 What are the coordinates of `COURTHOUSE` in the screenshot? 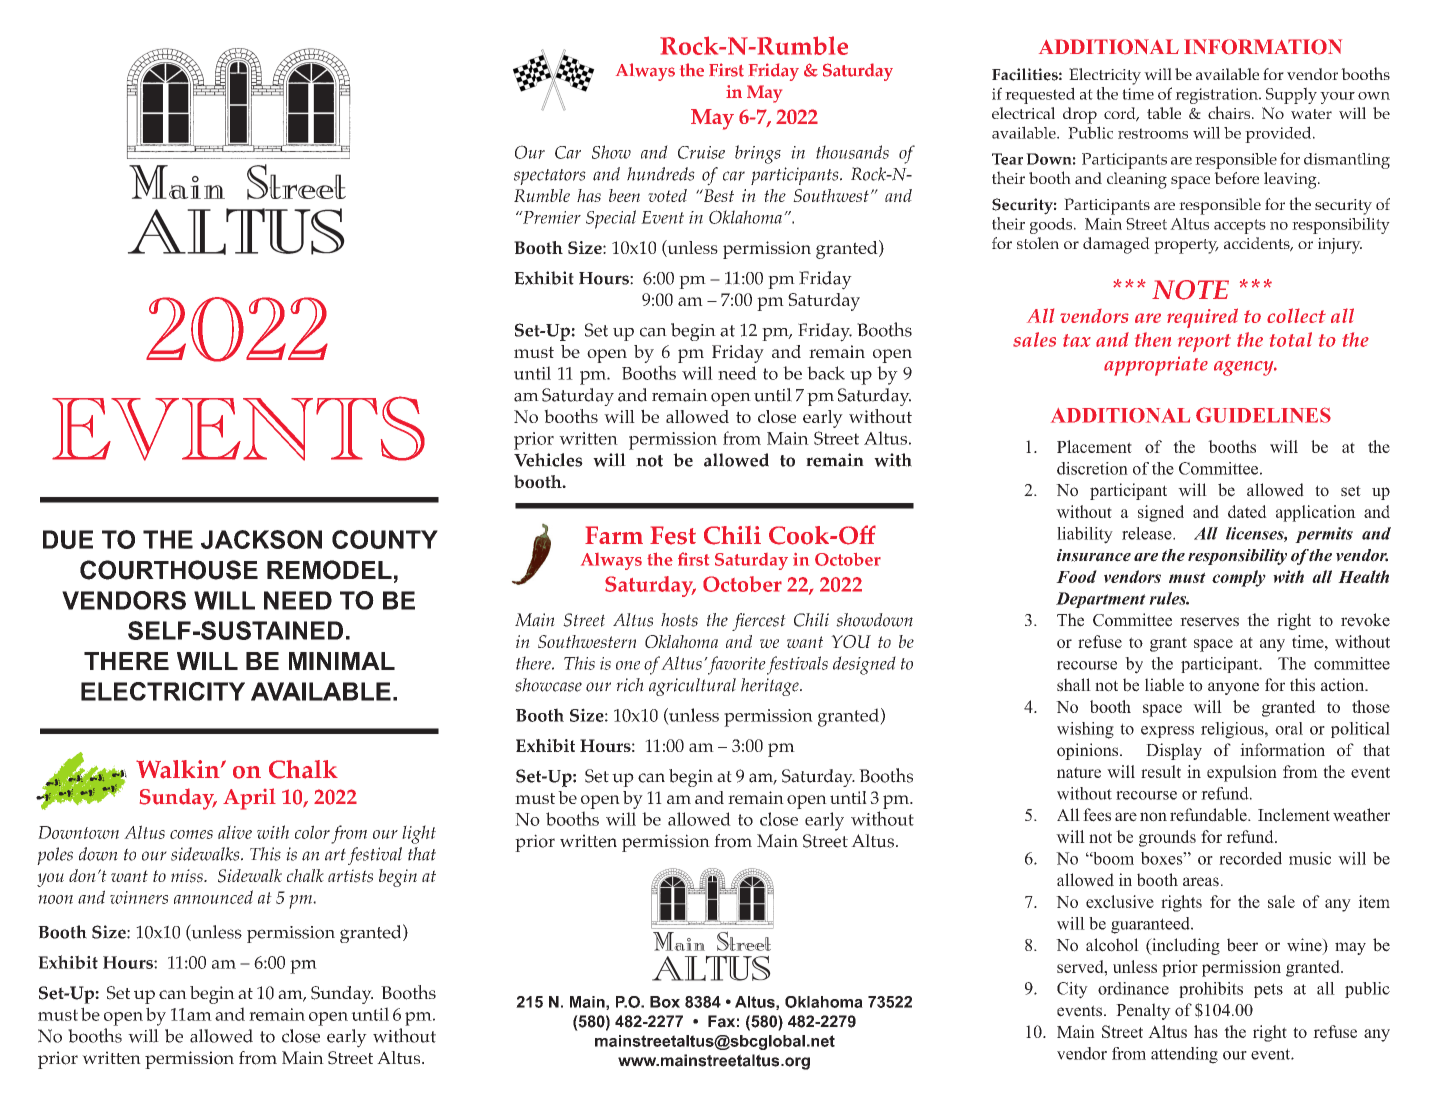 It's located at (169, 570).
